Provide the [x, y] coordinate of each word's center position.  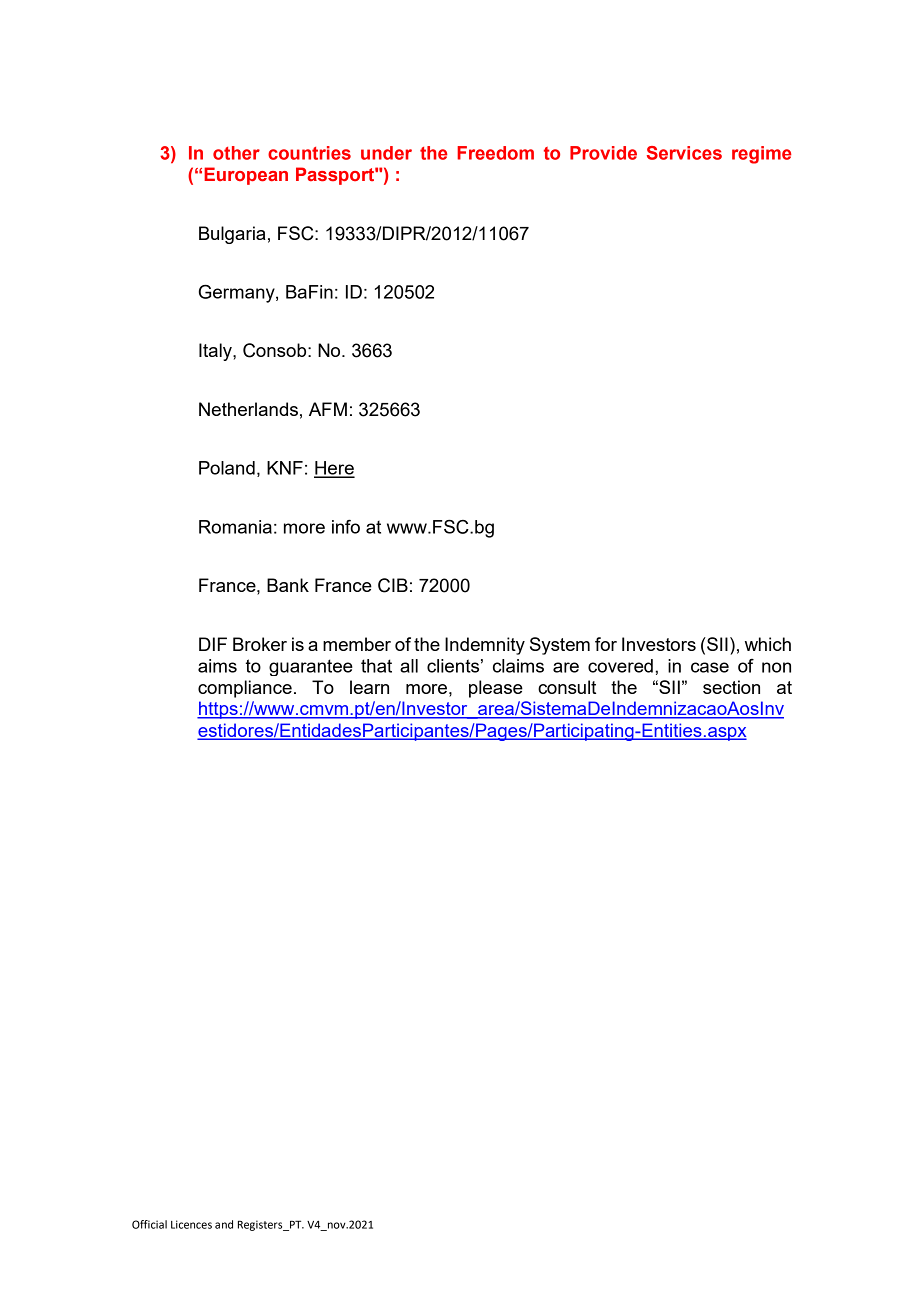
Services [684, 153]
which [768, 644]
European [246, 176]
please [496, 689]
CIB [393, 585]
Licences [191, 1224]
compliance [245, 689]
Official [149, 1224]
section [731, 687]
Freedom [495, 153]
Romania [235, 527]
